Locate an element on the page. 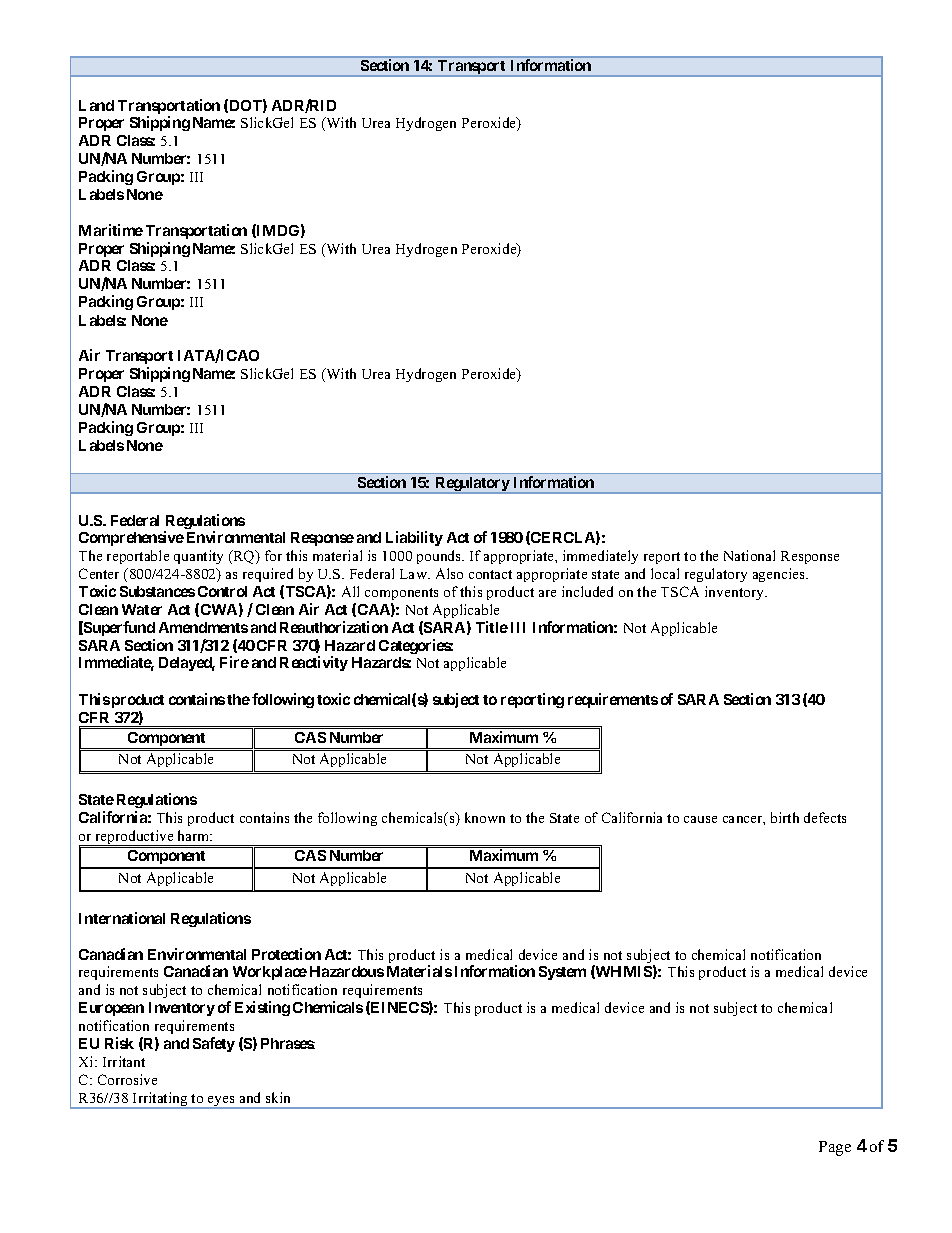 Image resolution: width=952 pixels, height=1233 pixels. skin is located at coordinates (278, 1097).
